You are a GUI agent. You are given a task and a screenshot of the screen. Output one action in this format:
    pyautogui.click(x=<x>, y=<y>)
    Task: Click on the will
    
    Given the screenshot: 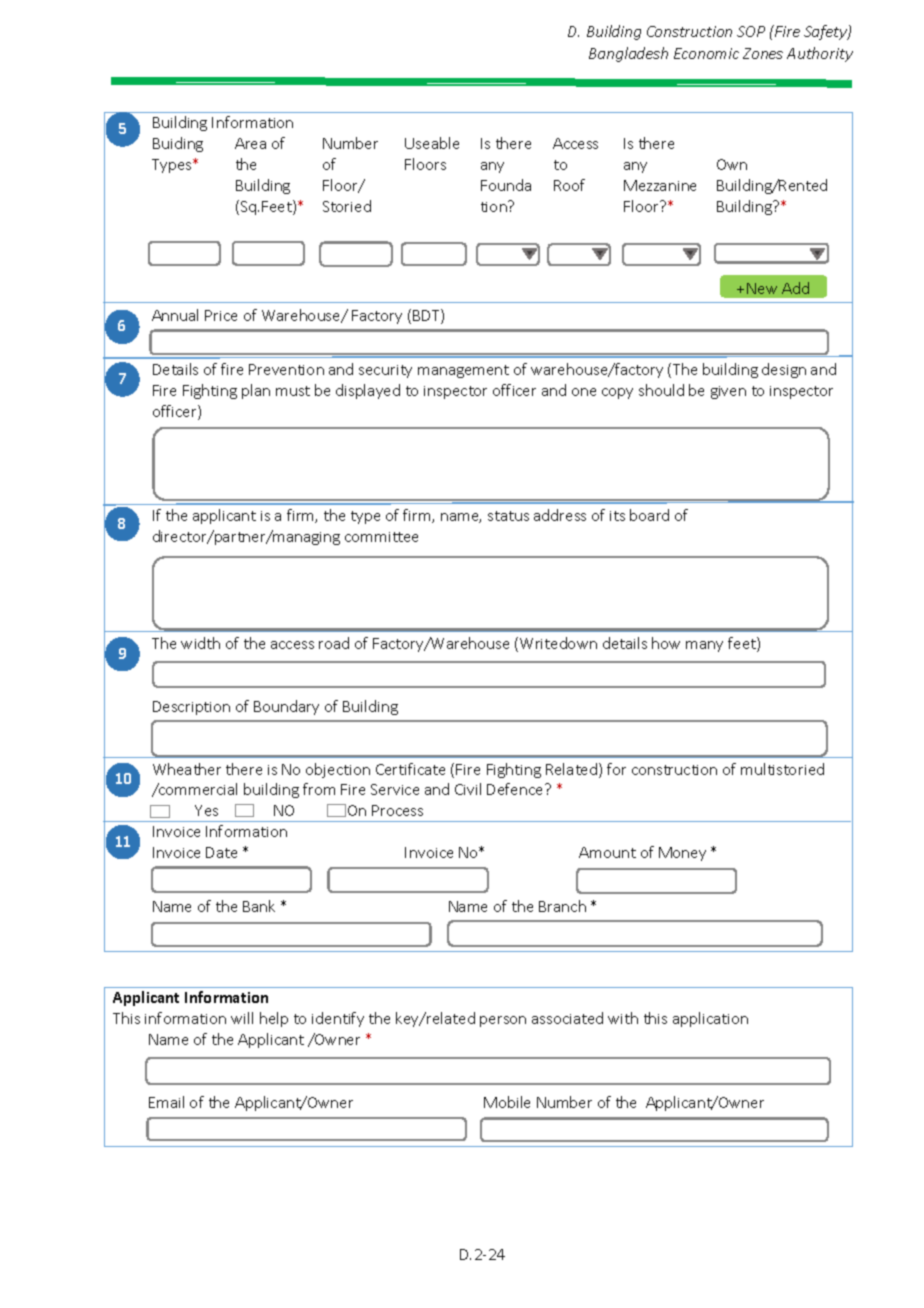 What is the action you would take?
    pyautogui.click(x=242, y=1018)
